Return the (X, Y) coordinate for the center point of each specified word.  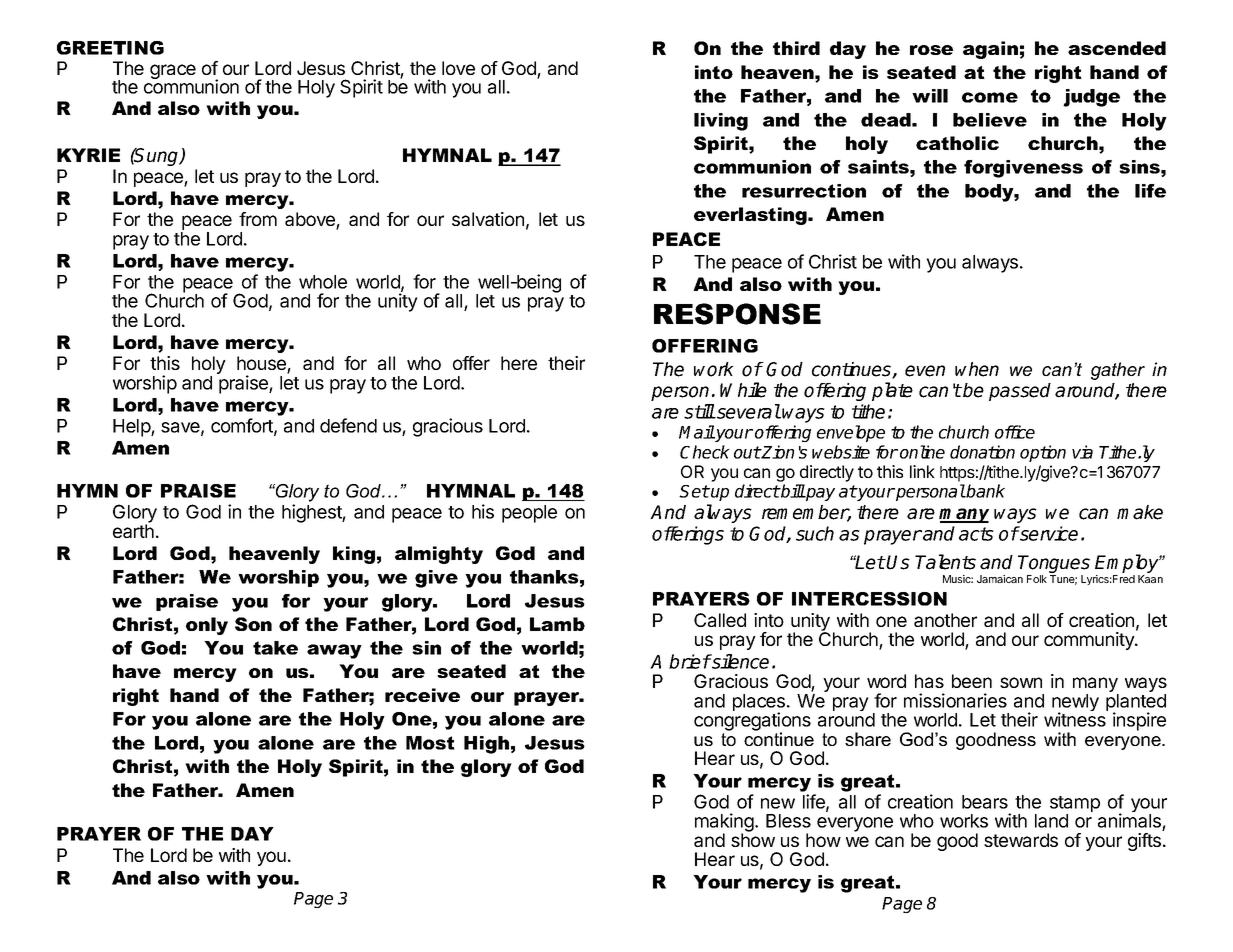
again (990, 50)
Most (430, 743)
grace (173, 71)
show (753, 839)
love (458, 68)
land (1051, 821)
